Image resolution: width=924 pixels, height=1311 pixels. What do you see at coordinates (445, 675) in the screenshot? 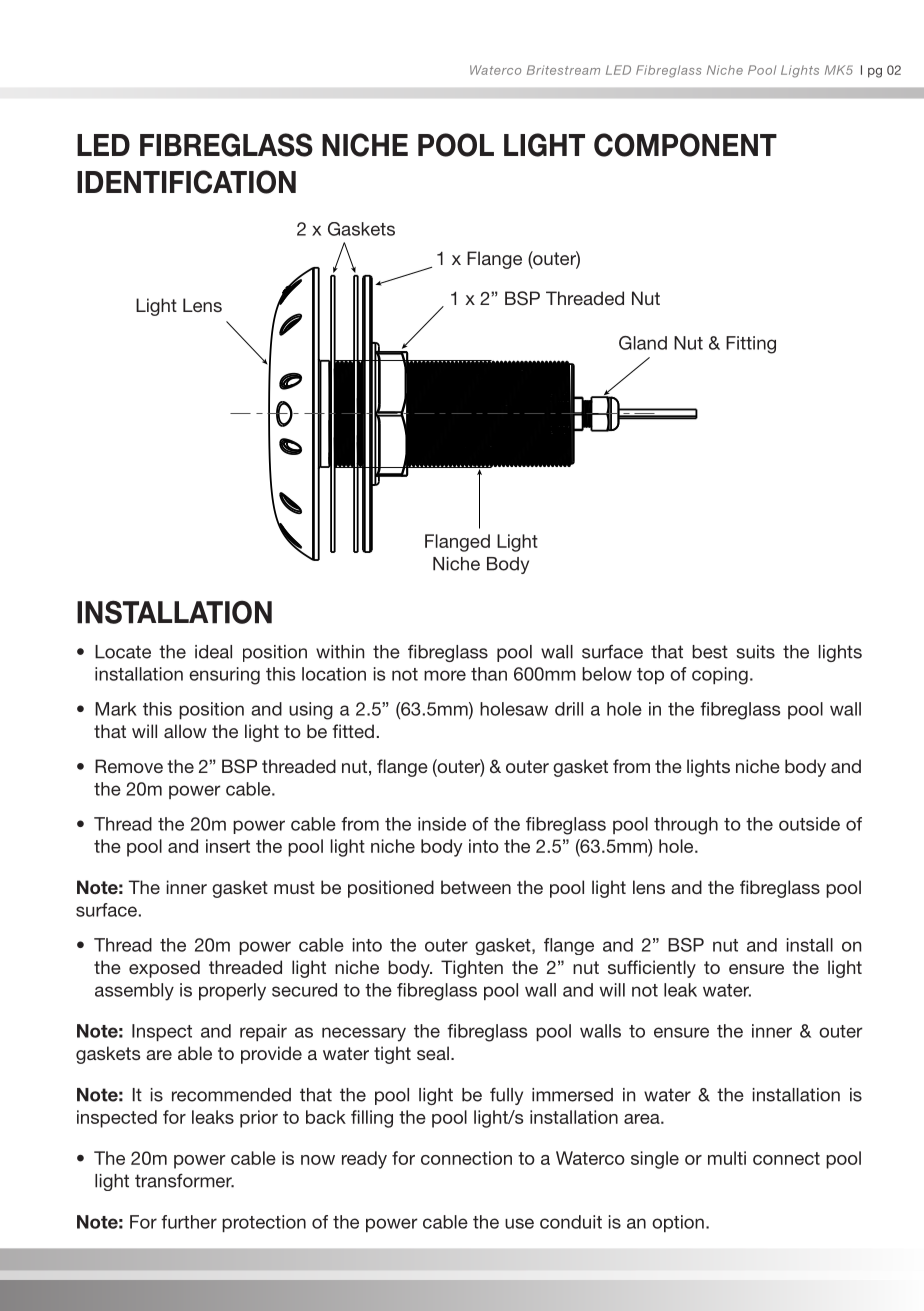
I see `more` at bounding box center [445, 675].
